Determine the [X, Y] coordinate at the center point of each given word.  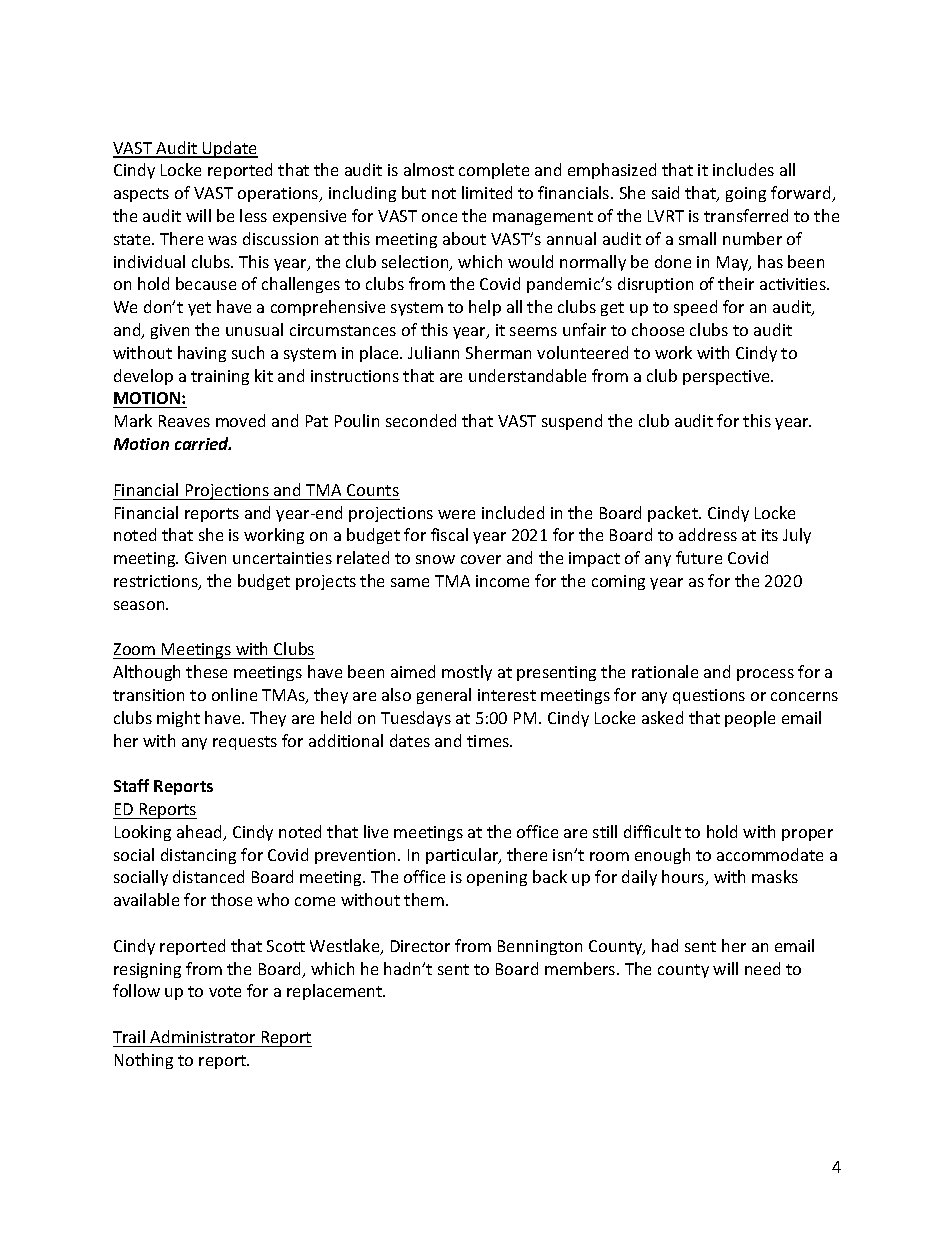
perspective [727, 377]
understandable [527, 375]
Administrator [202, 1036]
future [699, 557]
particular [463, 856]
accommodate [770, 854]
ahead [200, 833]
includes [743, 169]
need [762, 968]
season [140, 605]
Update [229, 149]
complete [494, 171]
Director [420, 946]
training [220, 377]
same [410, 582]
